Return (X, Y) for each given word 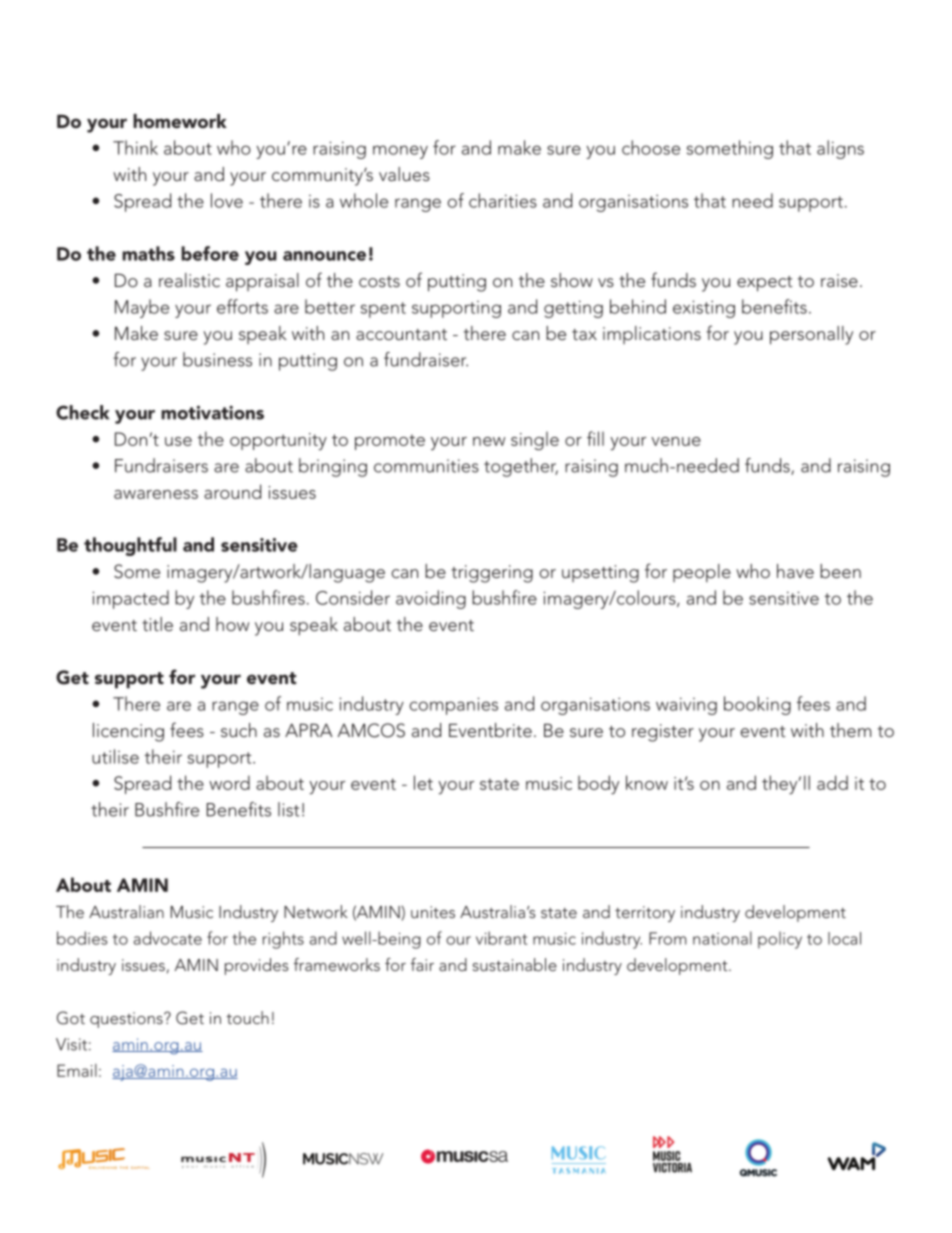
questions (127, 1020)
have (795, 571)
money (400, 152)
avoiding (431, 599)
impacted (130, 599)
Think (135, 147)
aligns (840, 149)
